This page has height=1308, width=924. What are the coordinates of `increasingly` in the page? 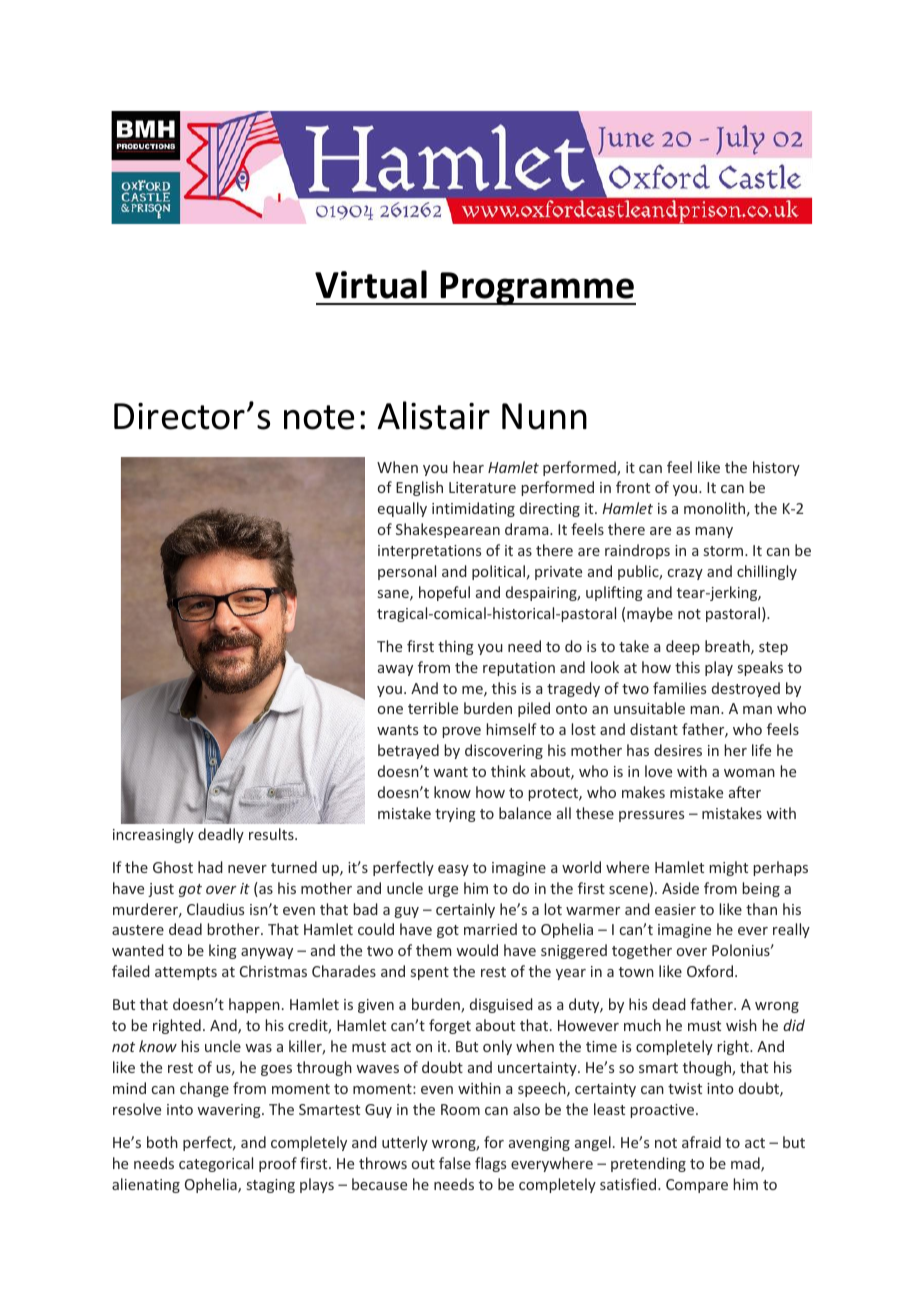 It's located at (153, 835).
